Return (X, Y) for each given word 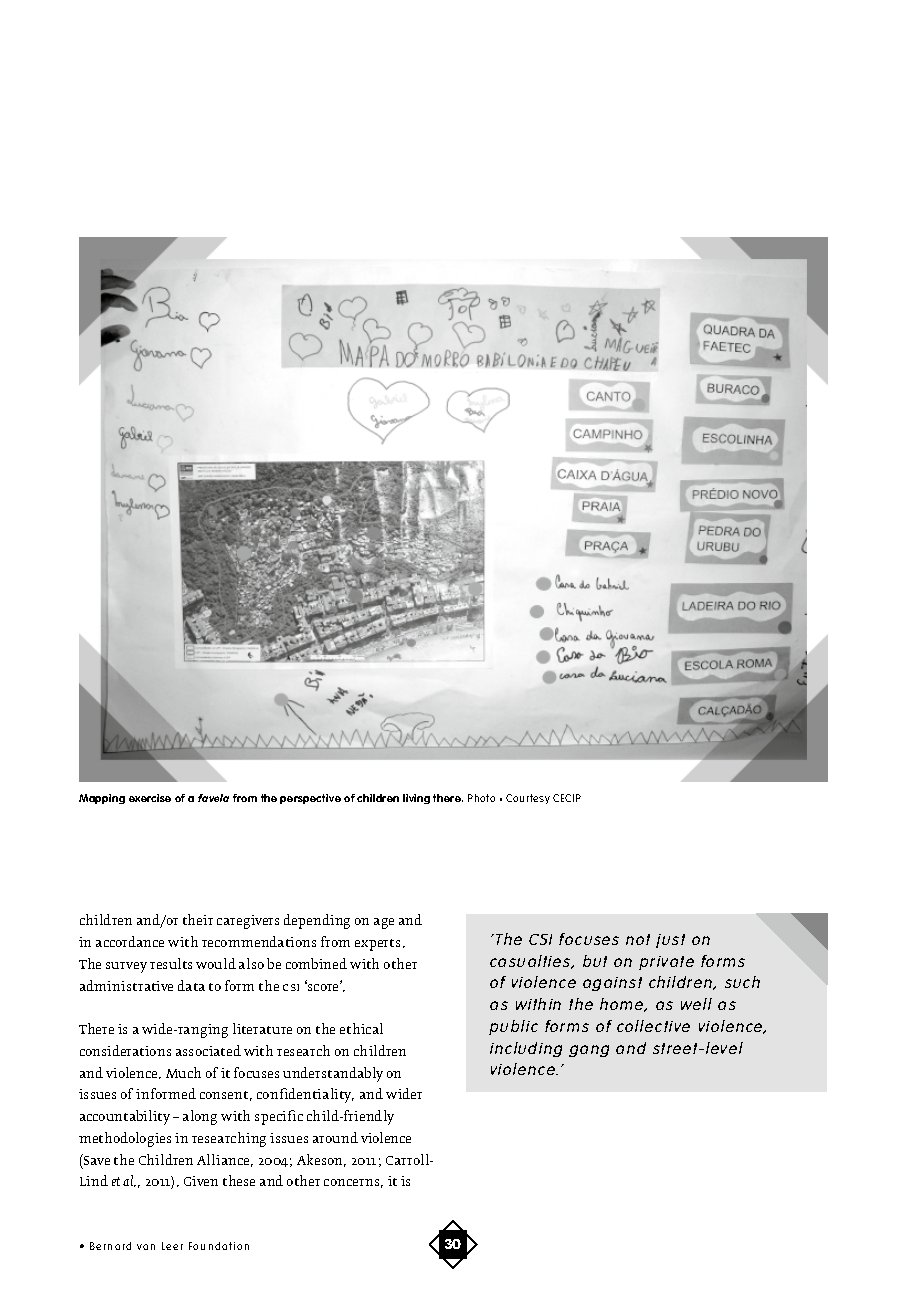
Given (201, 1181)
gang (589, 1051)
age (384, 923)
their (198, 919)
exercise (150, 798)
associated (208, 1050)
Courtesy (528, 799)
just (670, 941)
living (416, 799)
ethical (361, 1028)
